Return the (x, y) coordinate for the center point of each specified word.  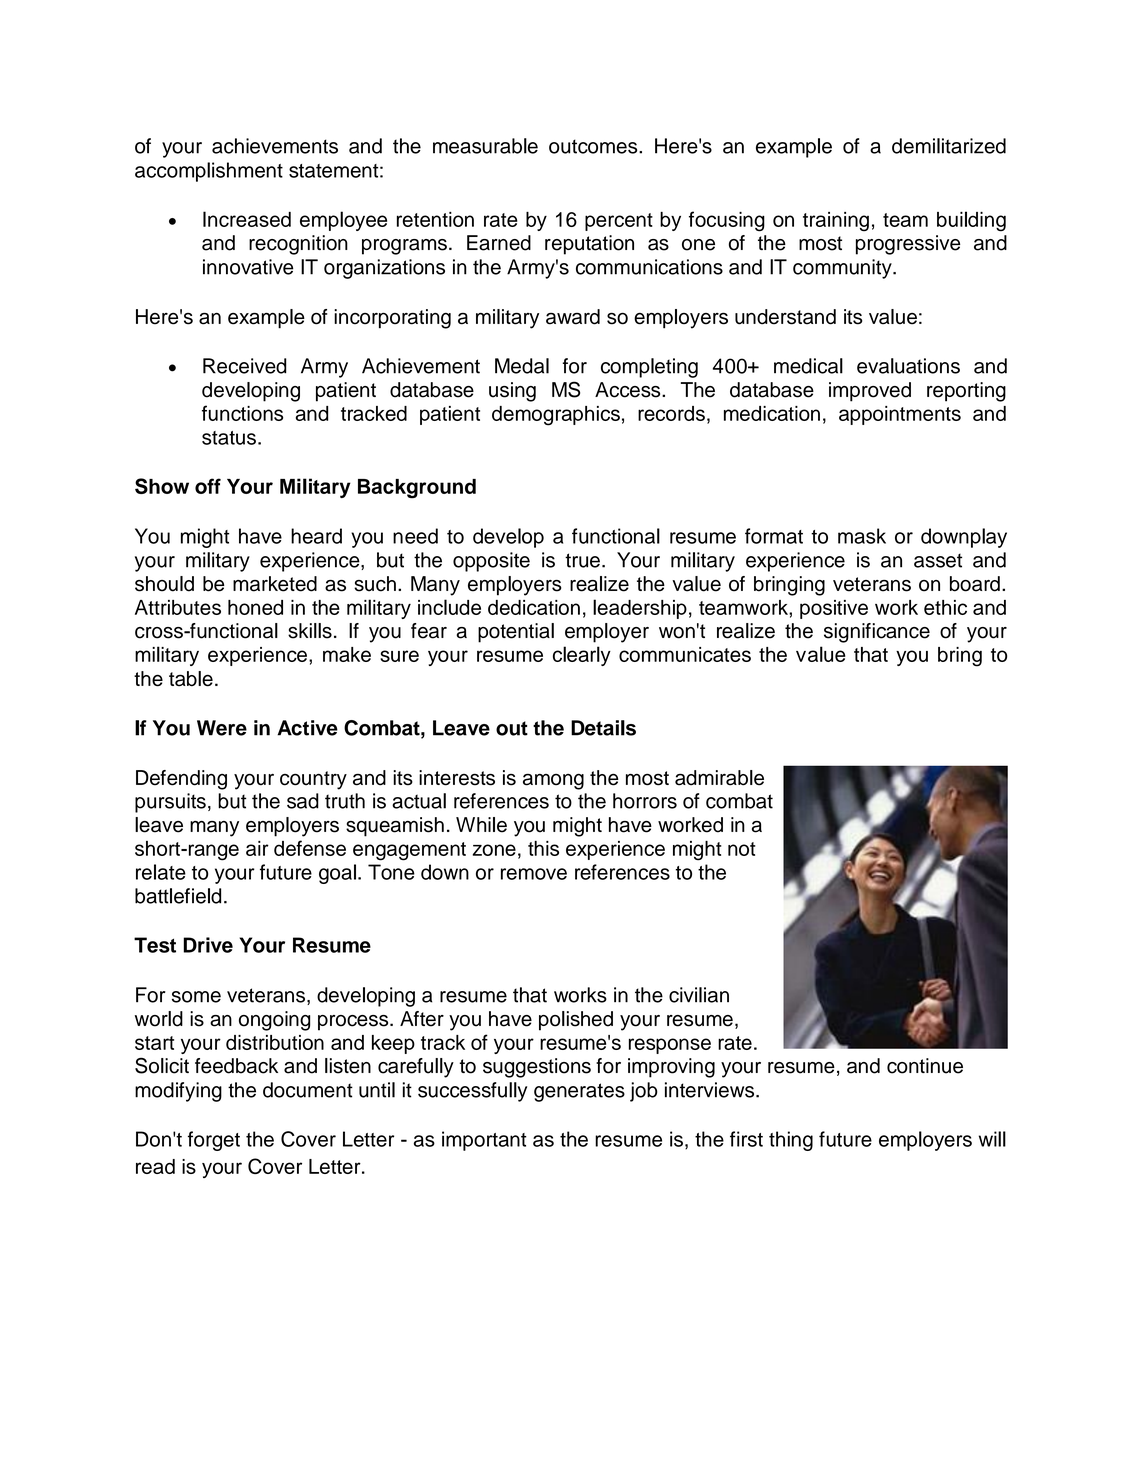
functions (242, 413)
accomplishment (209, 172)
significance (877, 633)
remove (534, 874)
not (742, 849)
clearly (582, 656)
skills (310, 631)
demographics (556, 416)
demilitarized (949, 146)
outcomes (594, 146)
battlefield (178, 896)
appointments (900, 415)
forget (214, 1141)
